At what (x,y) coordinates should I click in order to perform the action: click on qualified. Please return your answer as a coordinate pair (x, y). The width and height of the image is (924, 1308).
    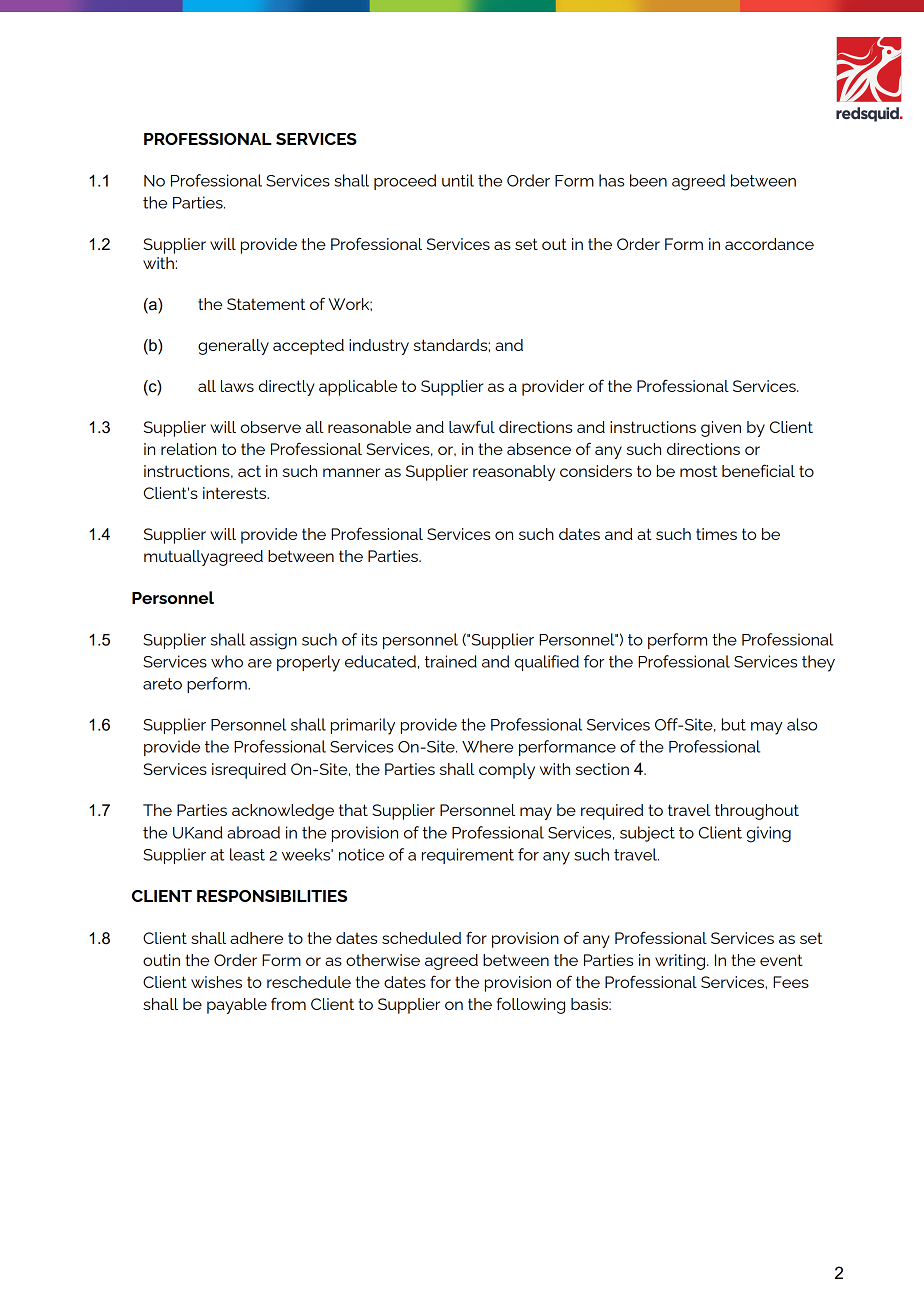
    Looking at the image, I should click on (547, 663).
